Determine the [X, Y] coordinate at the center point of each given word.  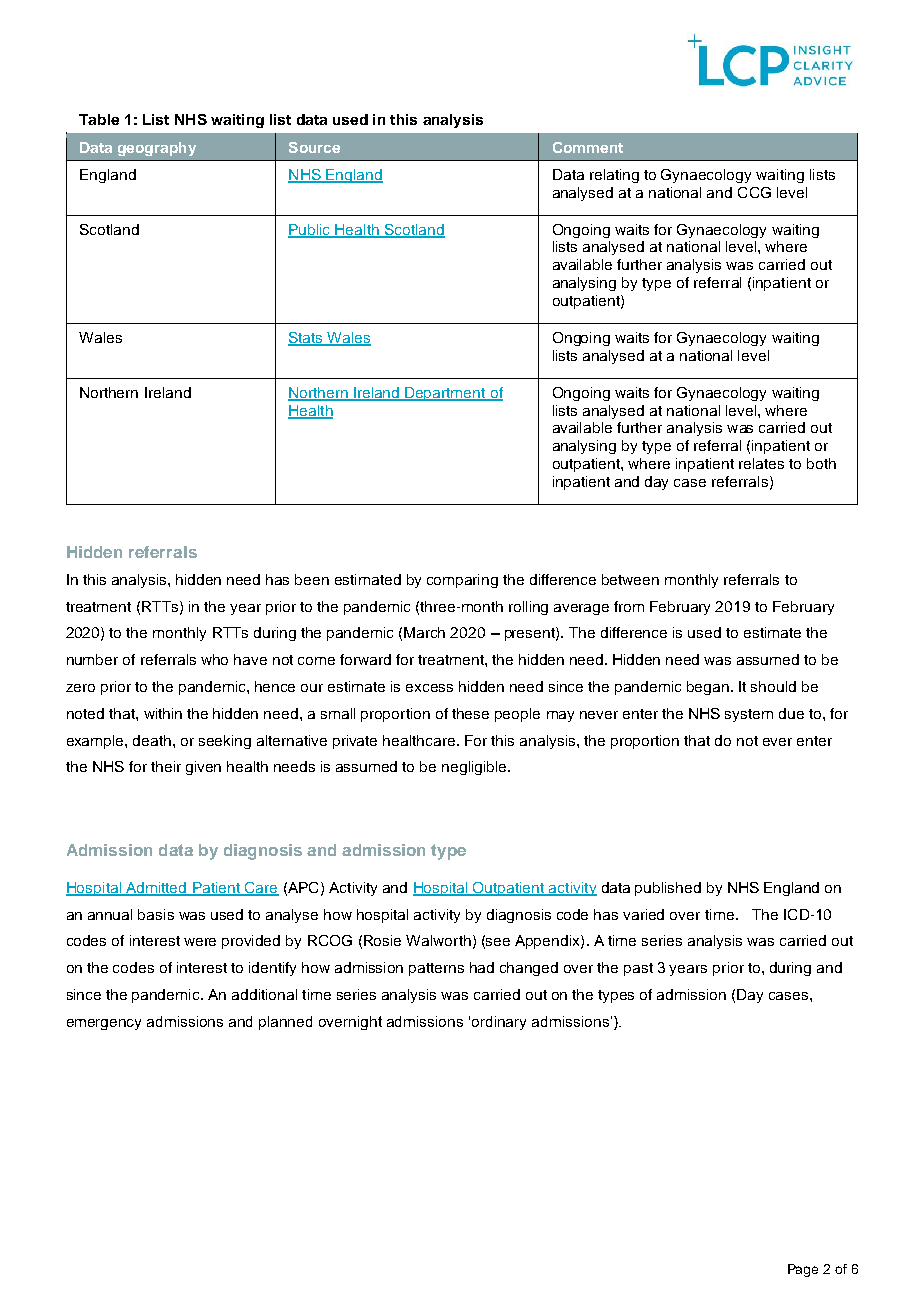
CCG [754, 192]
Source [314, 147]
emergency [104, 1024]
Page [803, 1270]
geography [157, 149]
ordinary [499, 1023]
